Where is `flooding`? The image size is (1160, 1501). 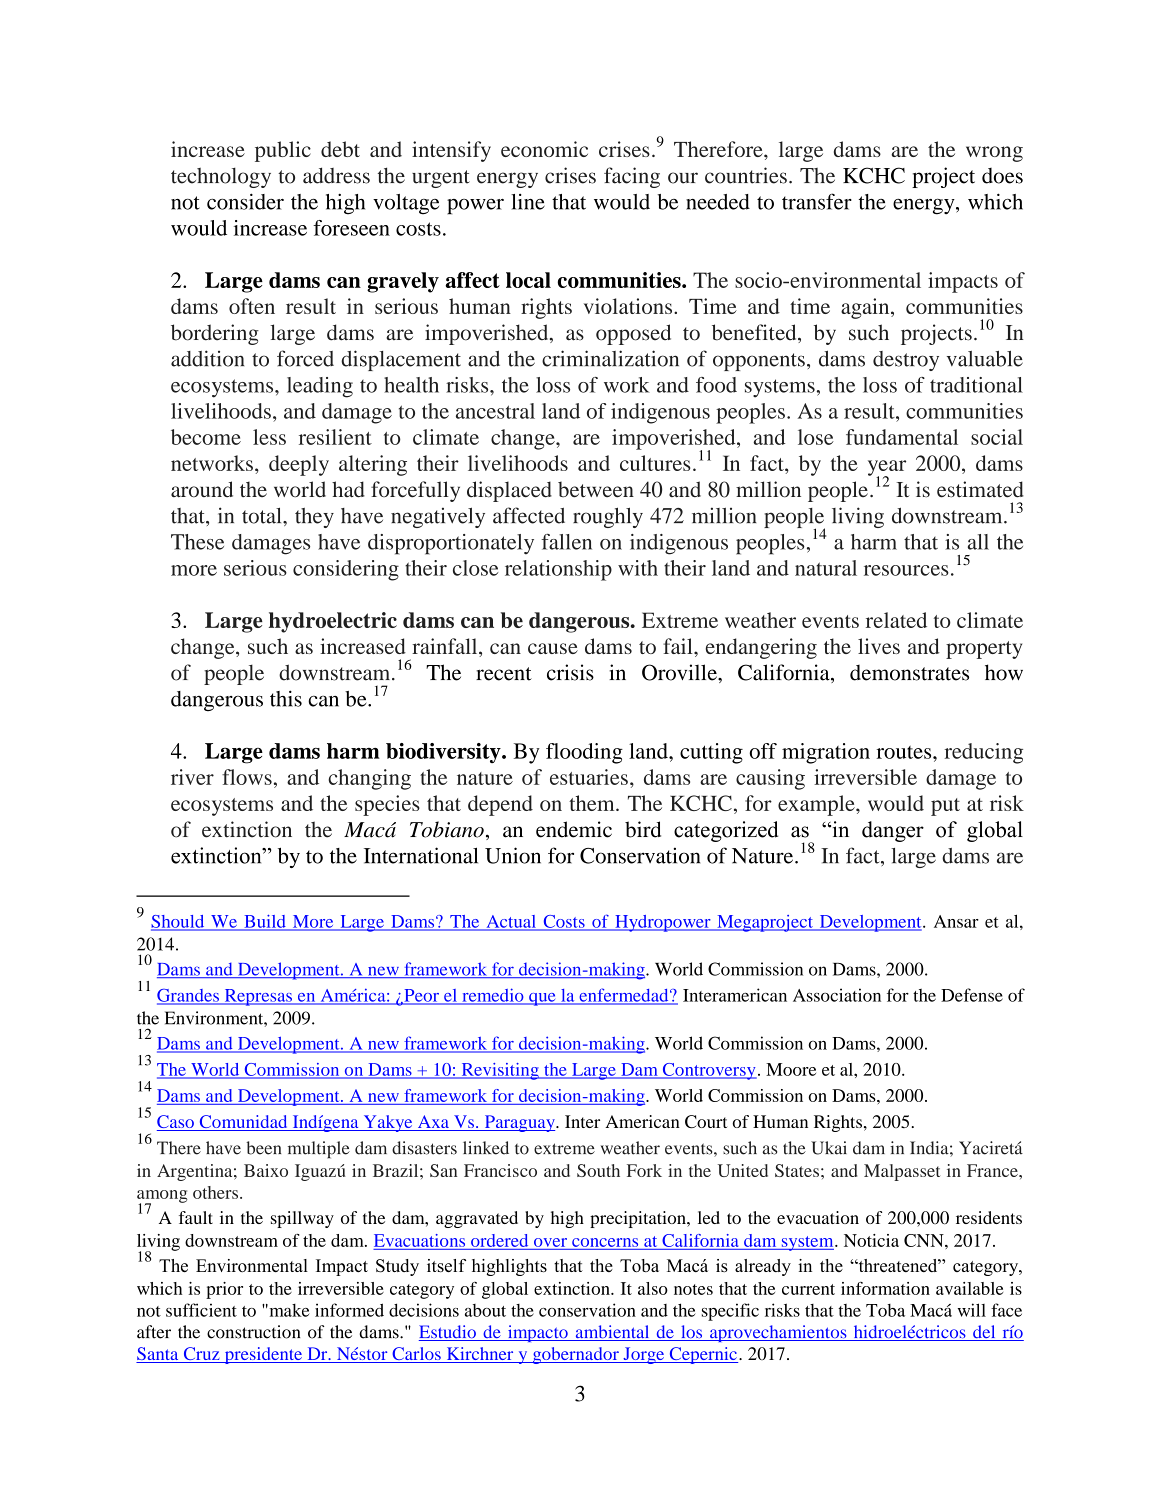 flooding is located at coordinates (584, 753).
